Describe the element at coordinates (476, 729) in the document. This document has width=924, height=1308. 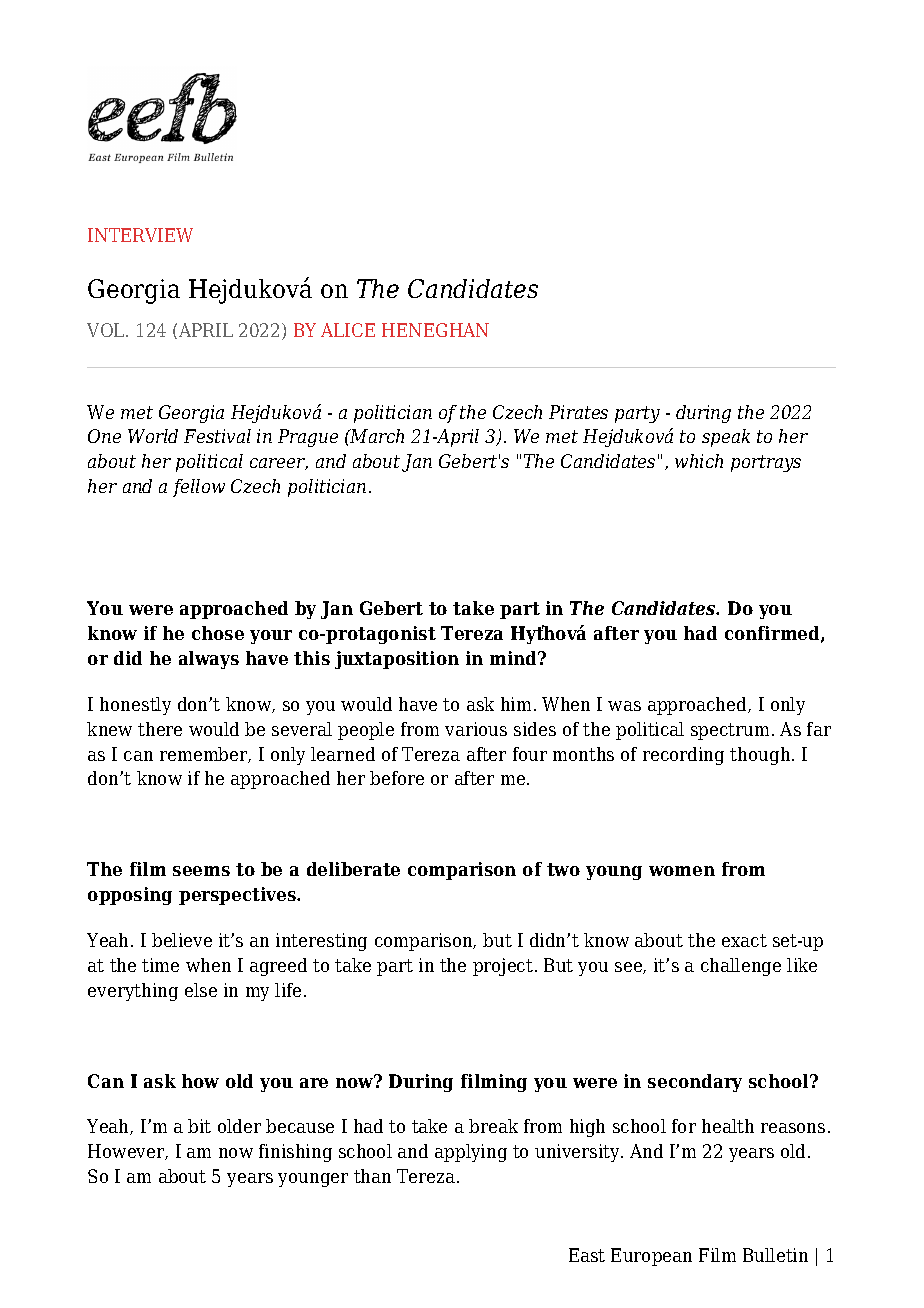
I see `various` at that location.
